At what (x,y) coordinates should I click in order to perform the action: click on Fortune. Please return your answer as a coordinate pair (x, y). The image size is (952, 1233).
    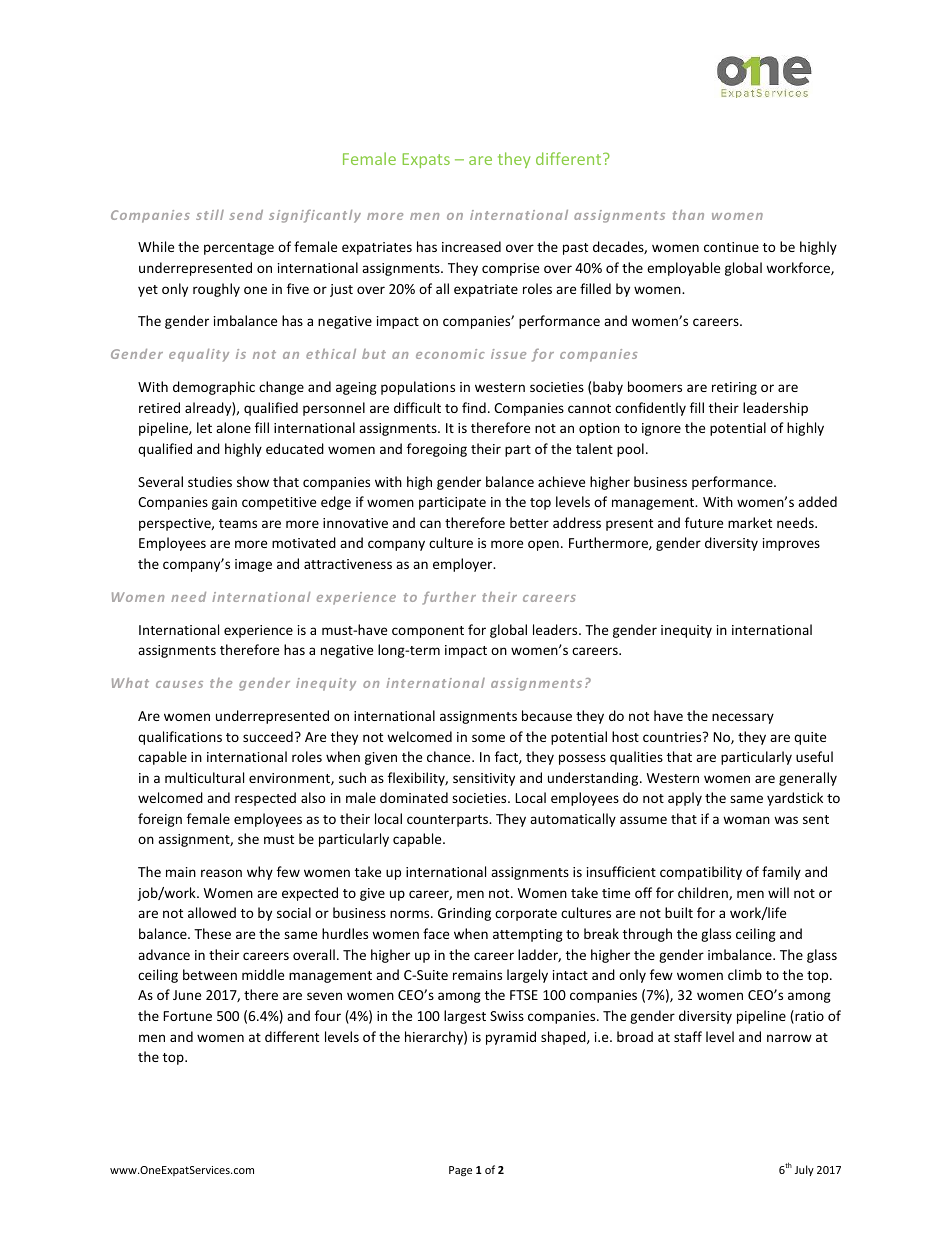
    Looking at the image, I should click on (187, 1016).
